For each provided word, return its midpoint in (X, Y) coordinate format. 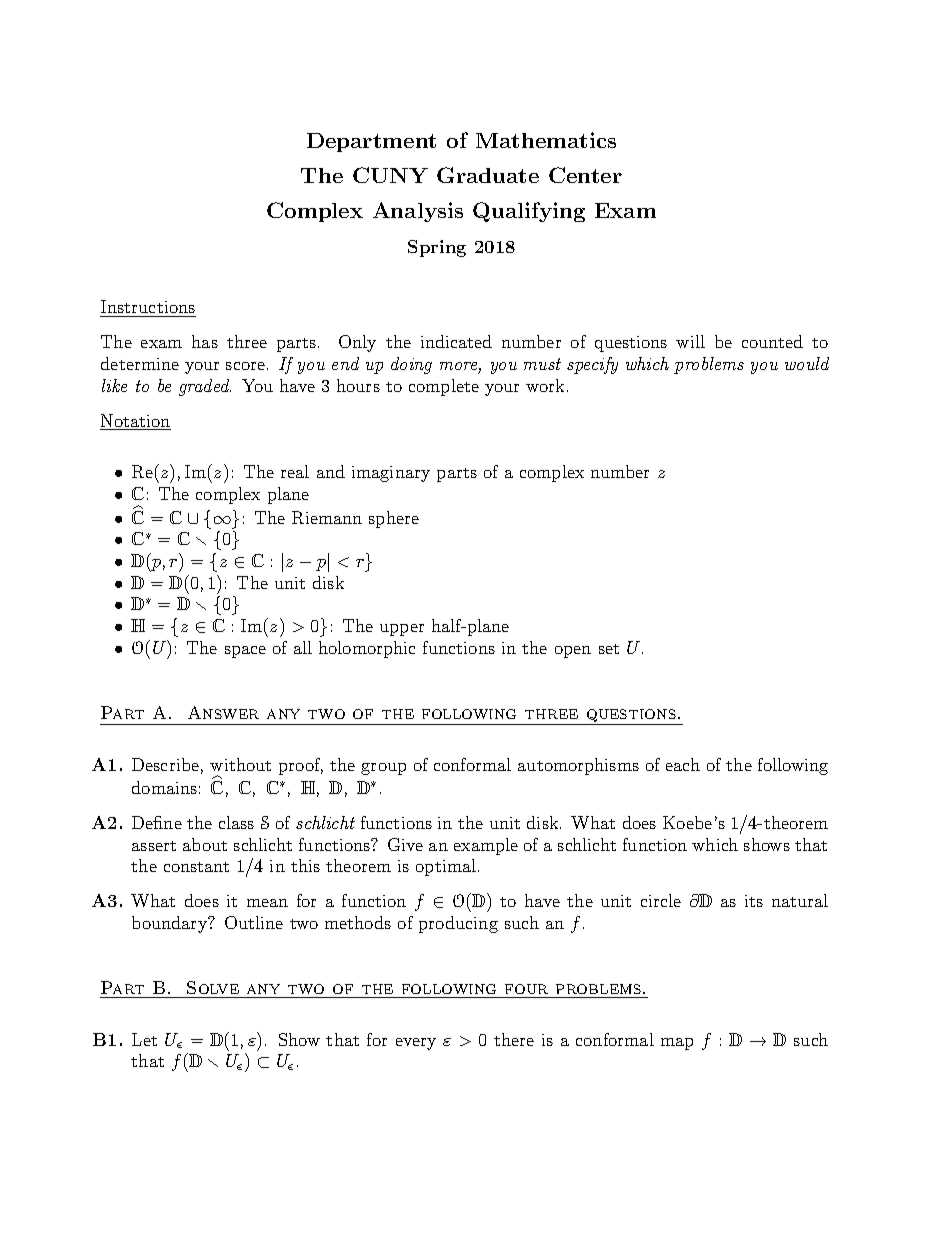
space (245, 652)
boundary (171, 924)
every (416, 1044)
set (609, 649)
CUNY (390, 175)
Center (585, 175)
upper (402, 630)
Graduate (488, 175)
